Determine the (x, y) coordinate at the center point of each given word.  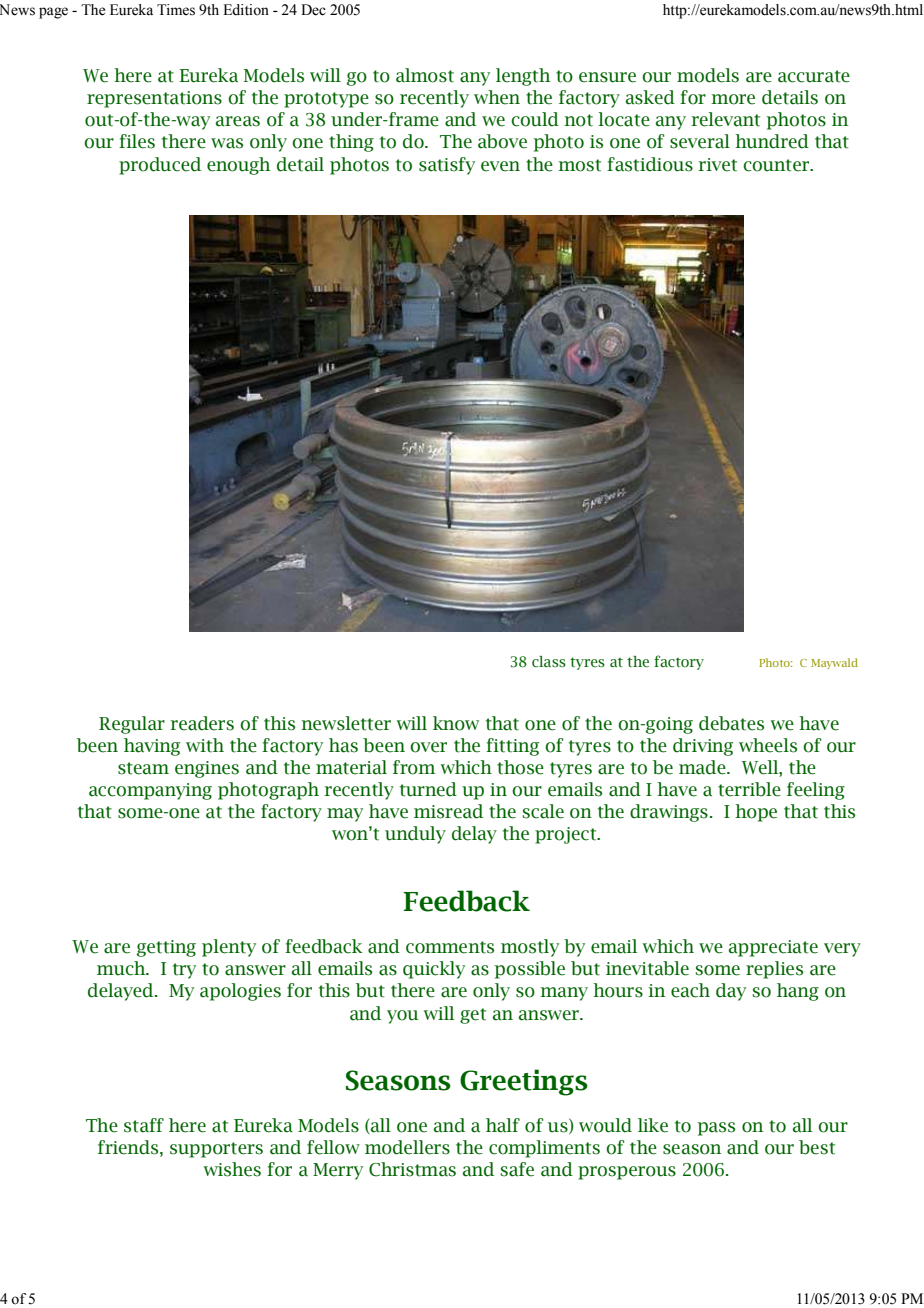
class (549, 662)
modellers (407, 1147)
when (497, 97)
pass (716, 1129)
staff (144, 1125)
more (733, 99)
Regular (132, 725)
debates (731, 723)
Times (176, 10)
